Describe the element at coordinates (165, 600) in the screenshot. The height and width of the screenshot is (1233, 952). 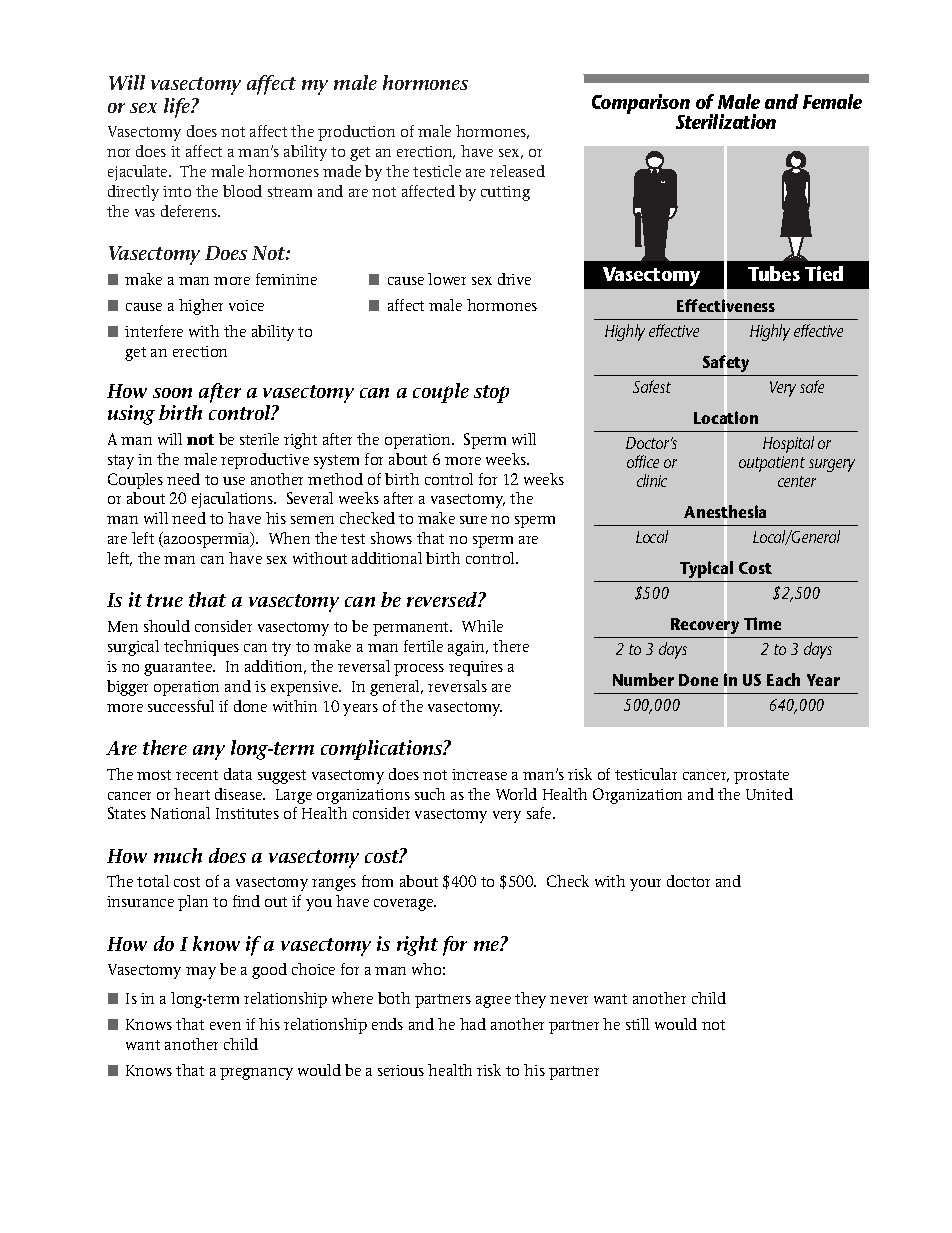
I see `true` at that location.
